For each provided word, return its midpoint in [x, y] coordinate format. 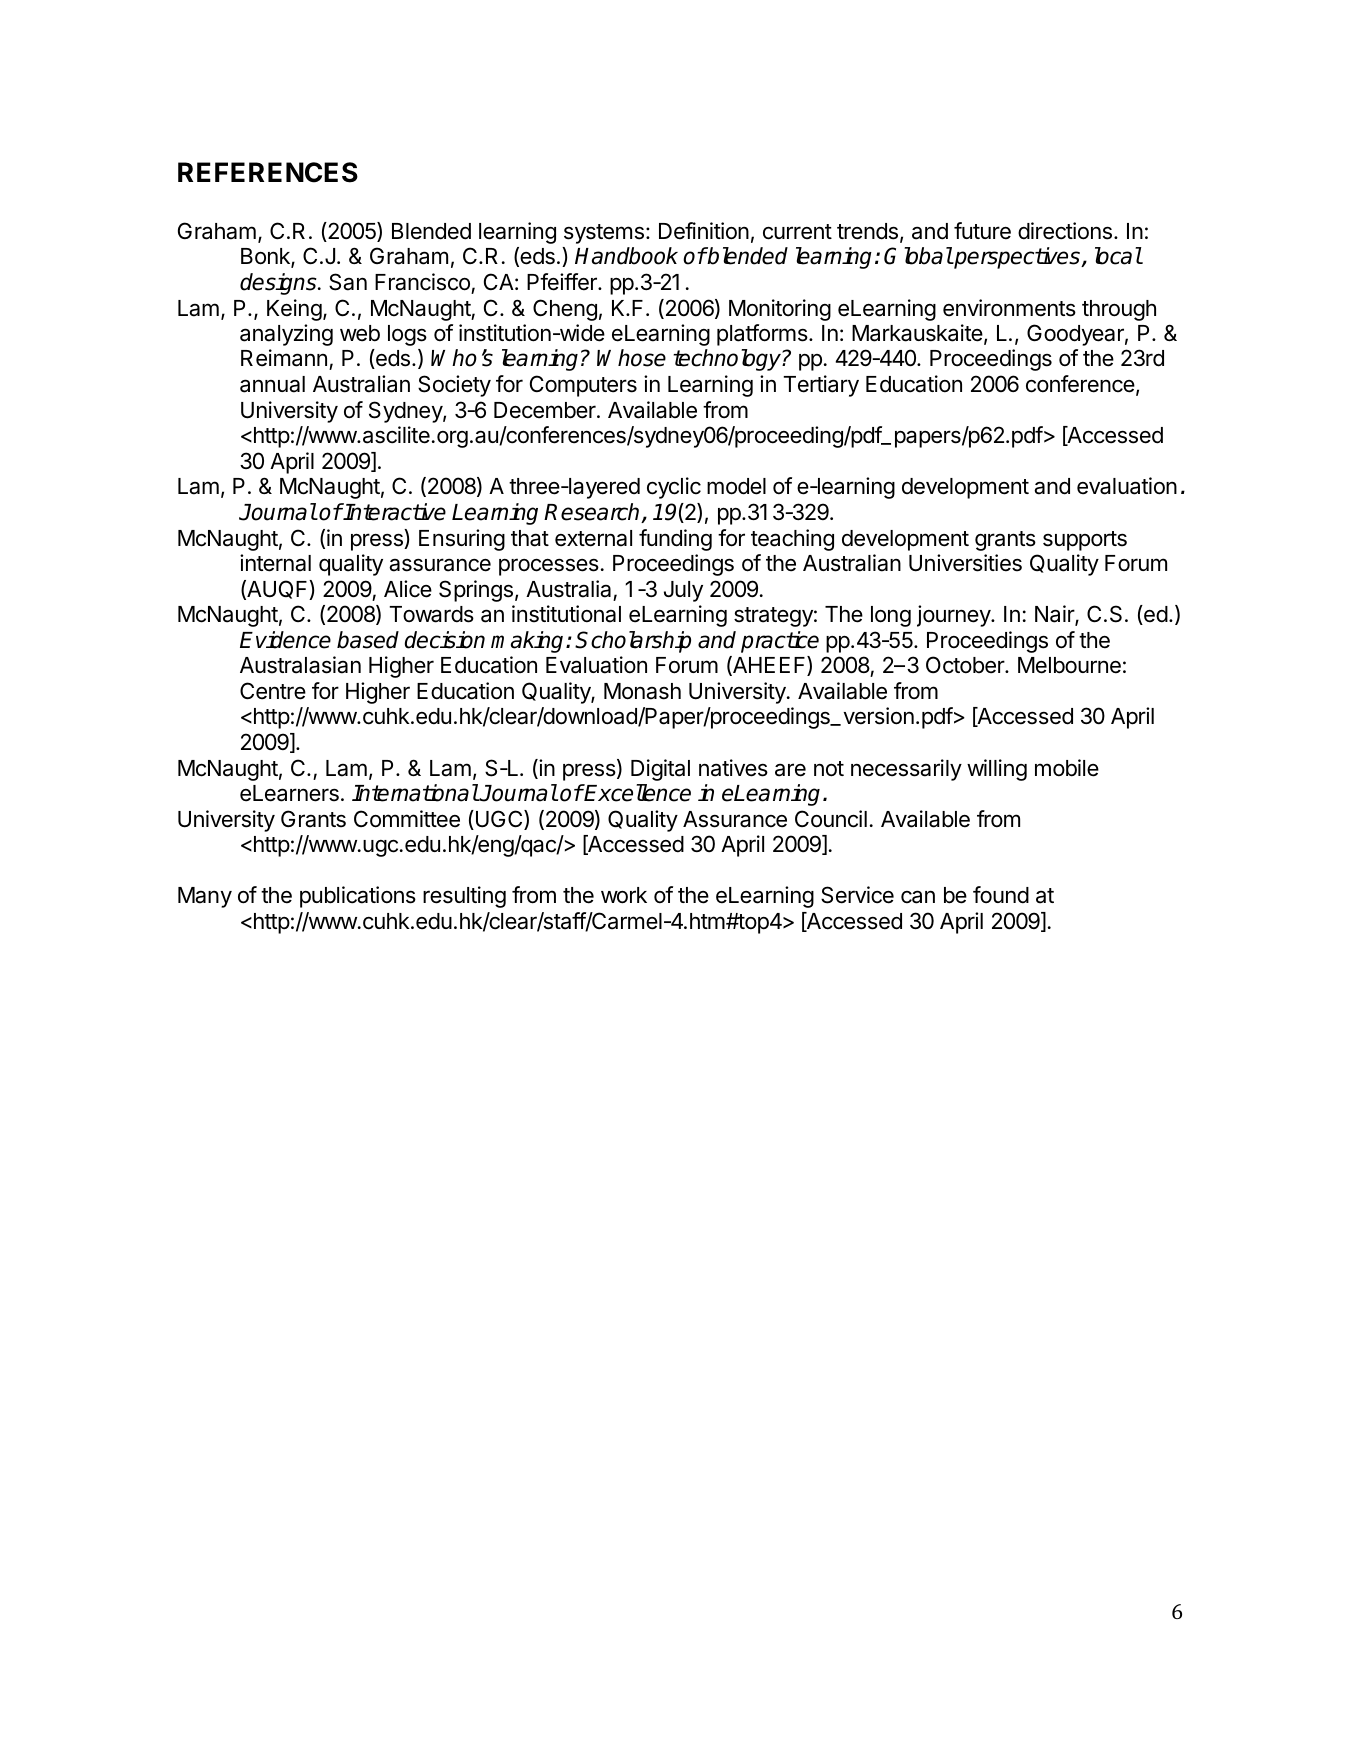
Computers [583, 386]
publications [358, 897]
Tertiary [821, 386]
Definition [704, 231]
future [982, 231]
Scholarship [633, 642]
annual [272, 384]
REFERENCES [268, 172]
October [966, 665]
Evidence [285, 640]
